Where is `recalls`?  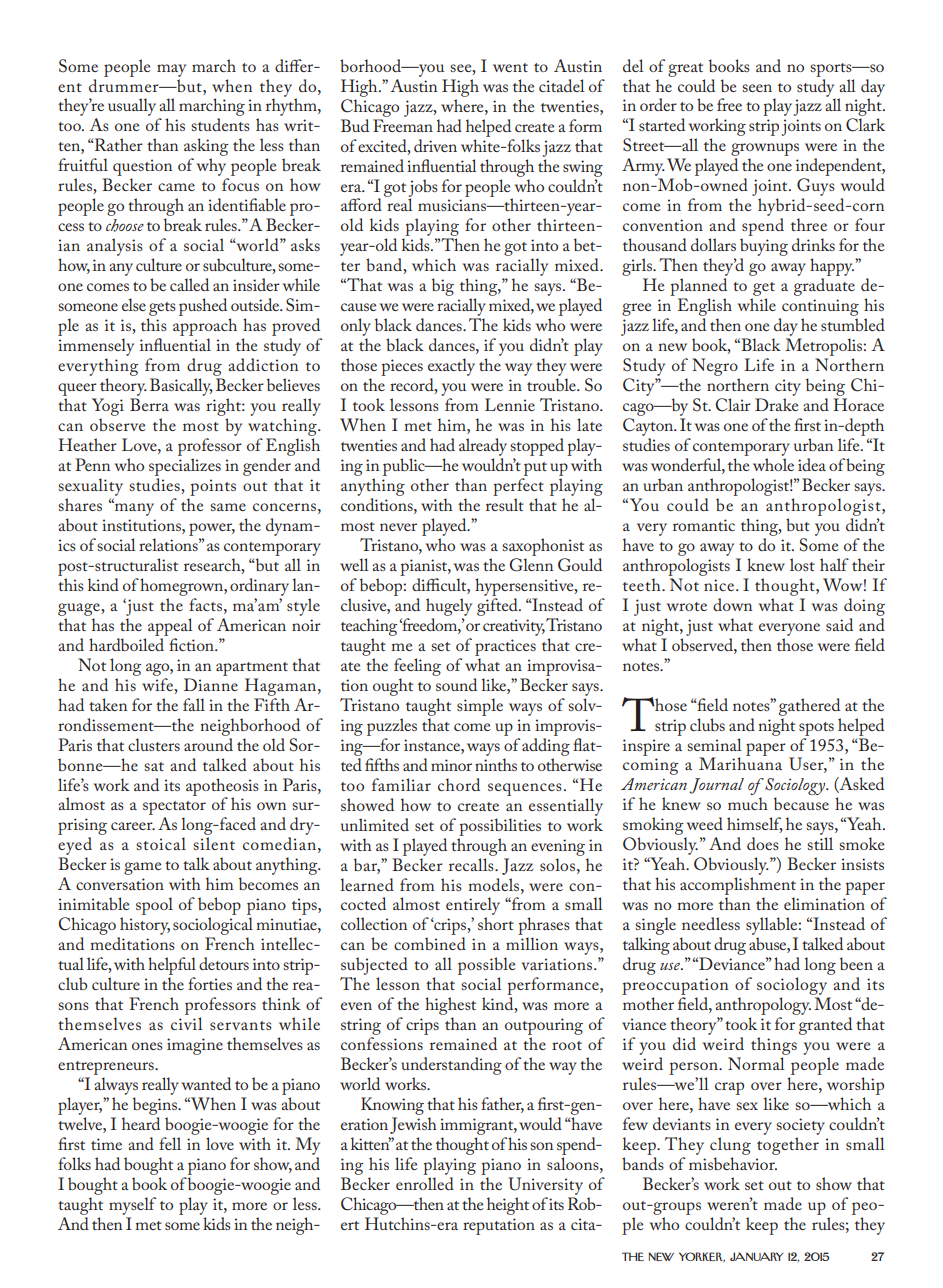
recalls is located at coordinates (472, 863).
